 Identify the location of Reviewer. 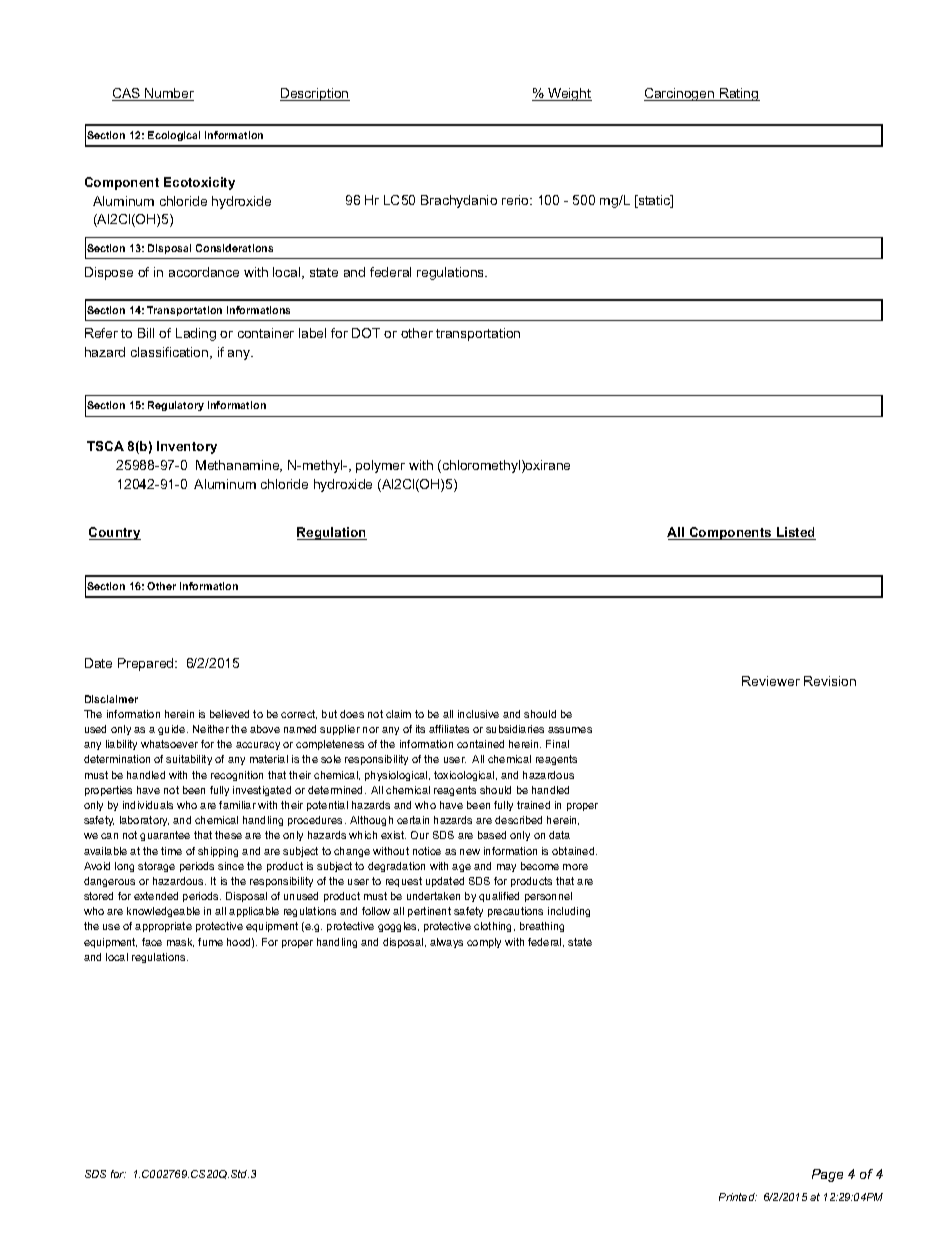
(771, 681).
